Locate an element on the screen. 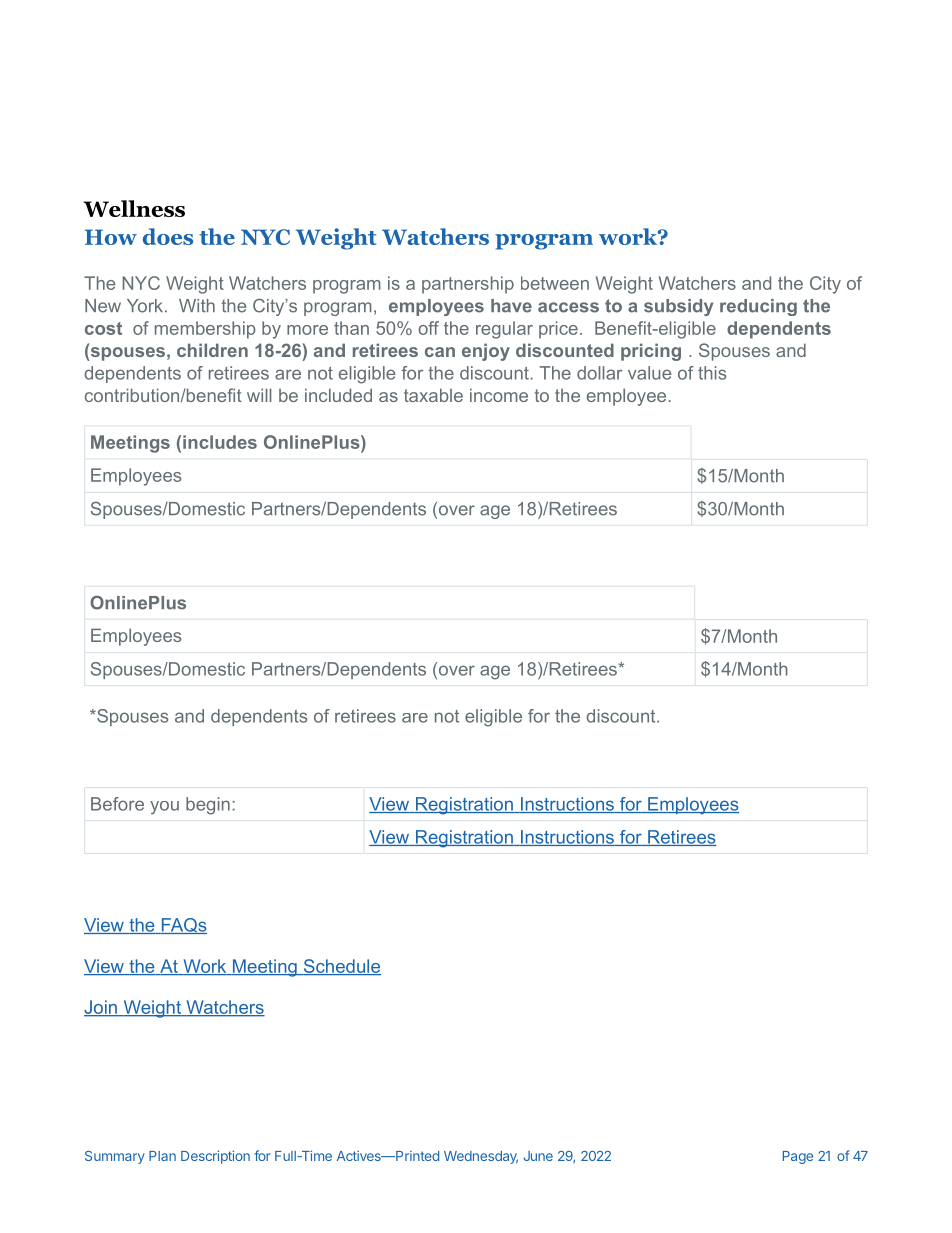 This screenshot has height=1233, width=952. Plan is located at coordinates (162, 1156).
